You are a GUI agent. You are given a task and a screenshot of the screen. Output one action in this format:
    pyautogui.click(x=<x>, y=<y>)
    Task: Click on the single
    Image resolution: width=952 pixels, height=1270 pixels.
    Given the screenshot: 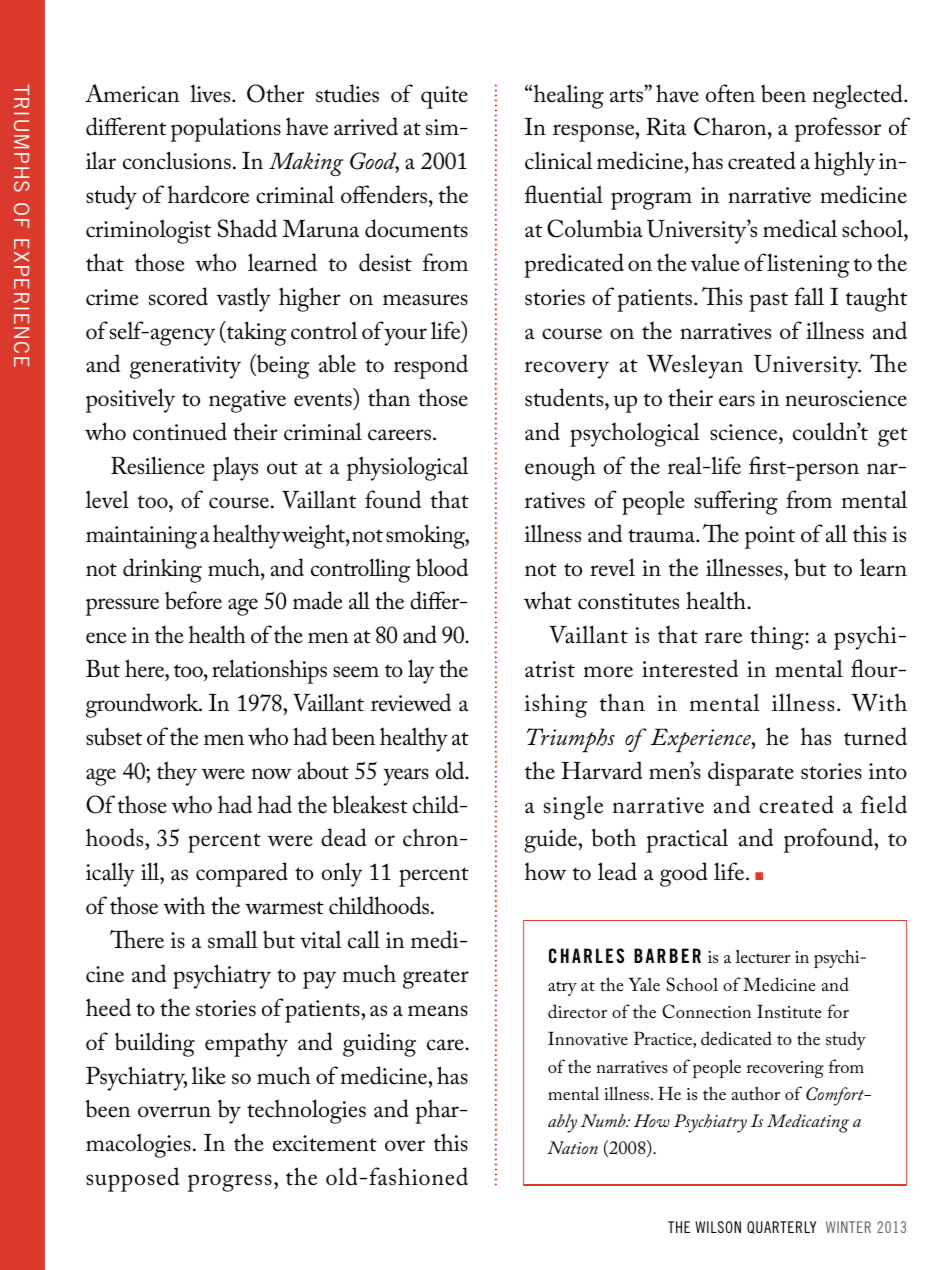 What is the action you would take?
    pyautogui.click(x=573, y=808)
